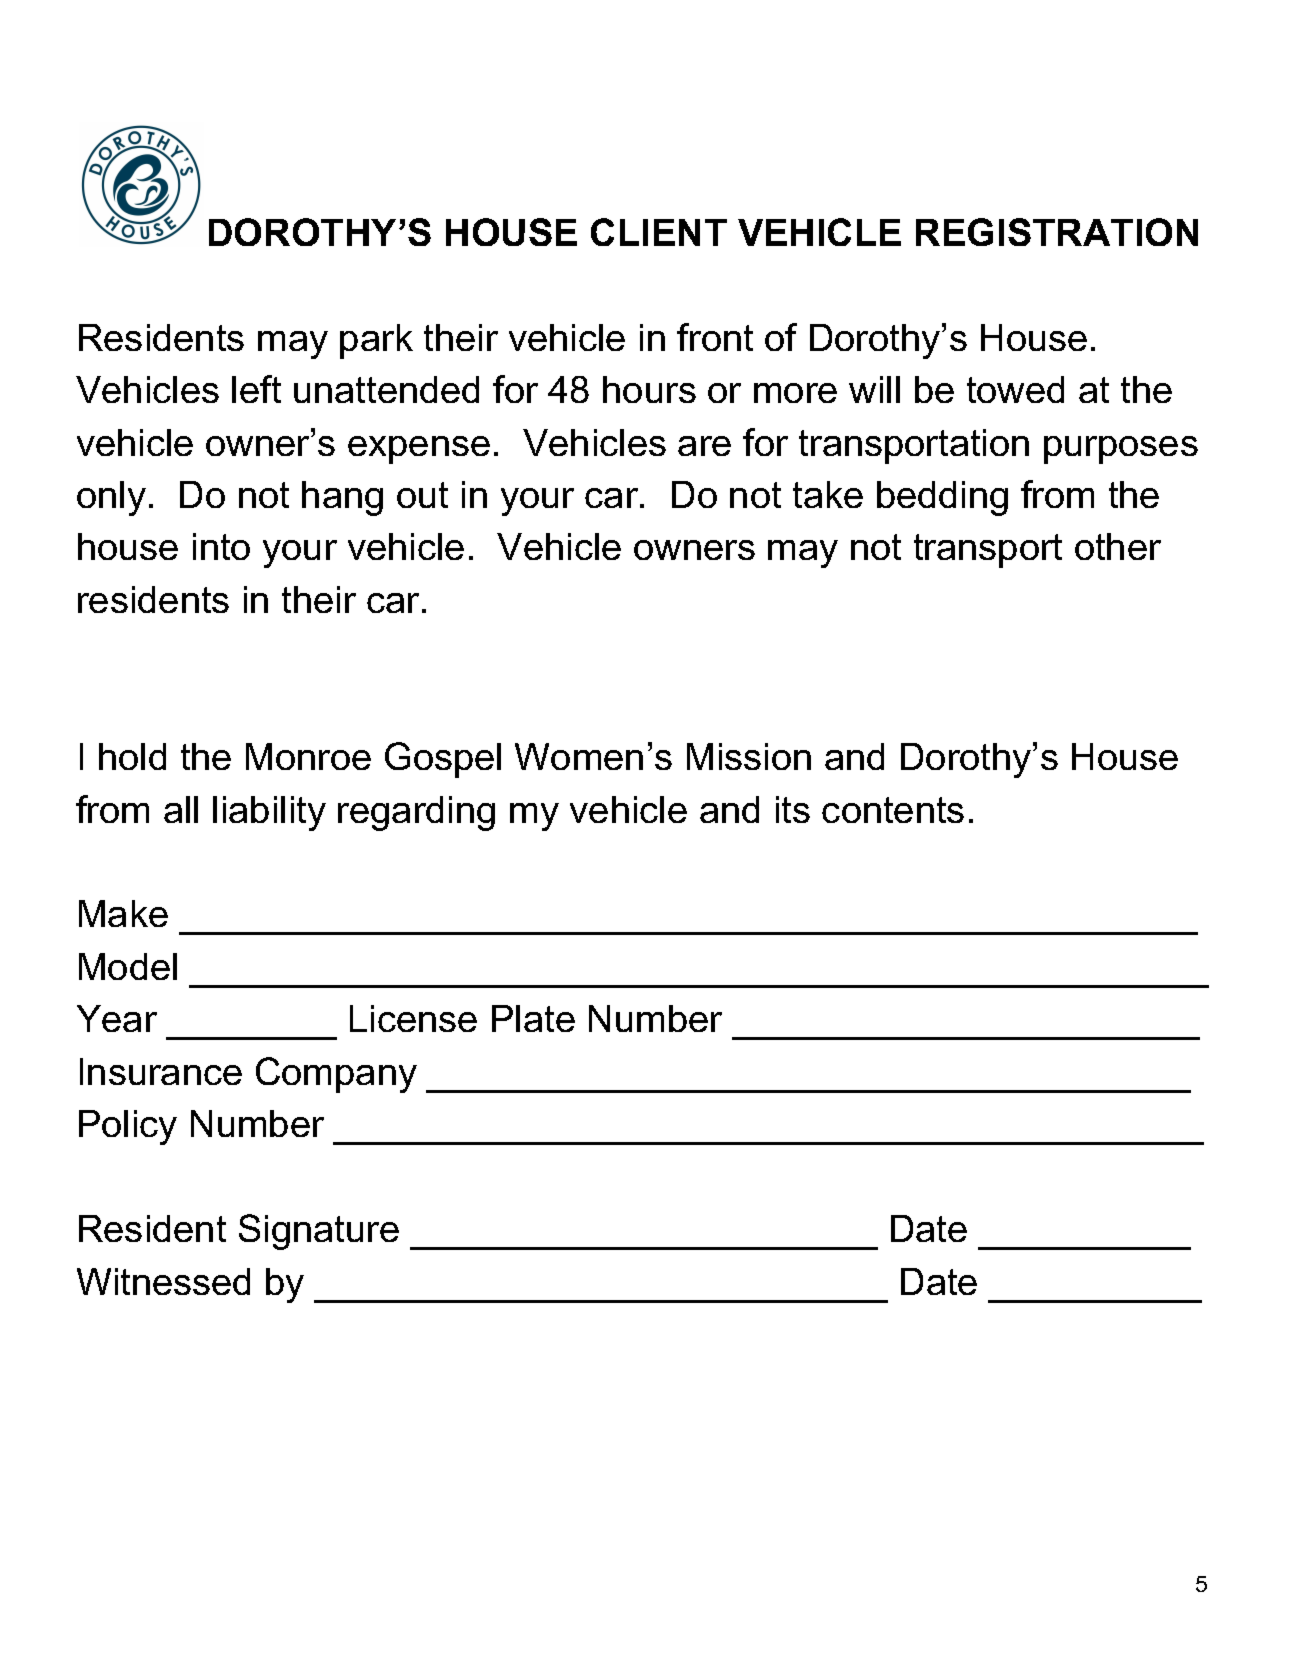 The height and width of the page is (1678, 1296). I want to click on contents, so click(893, 810).
